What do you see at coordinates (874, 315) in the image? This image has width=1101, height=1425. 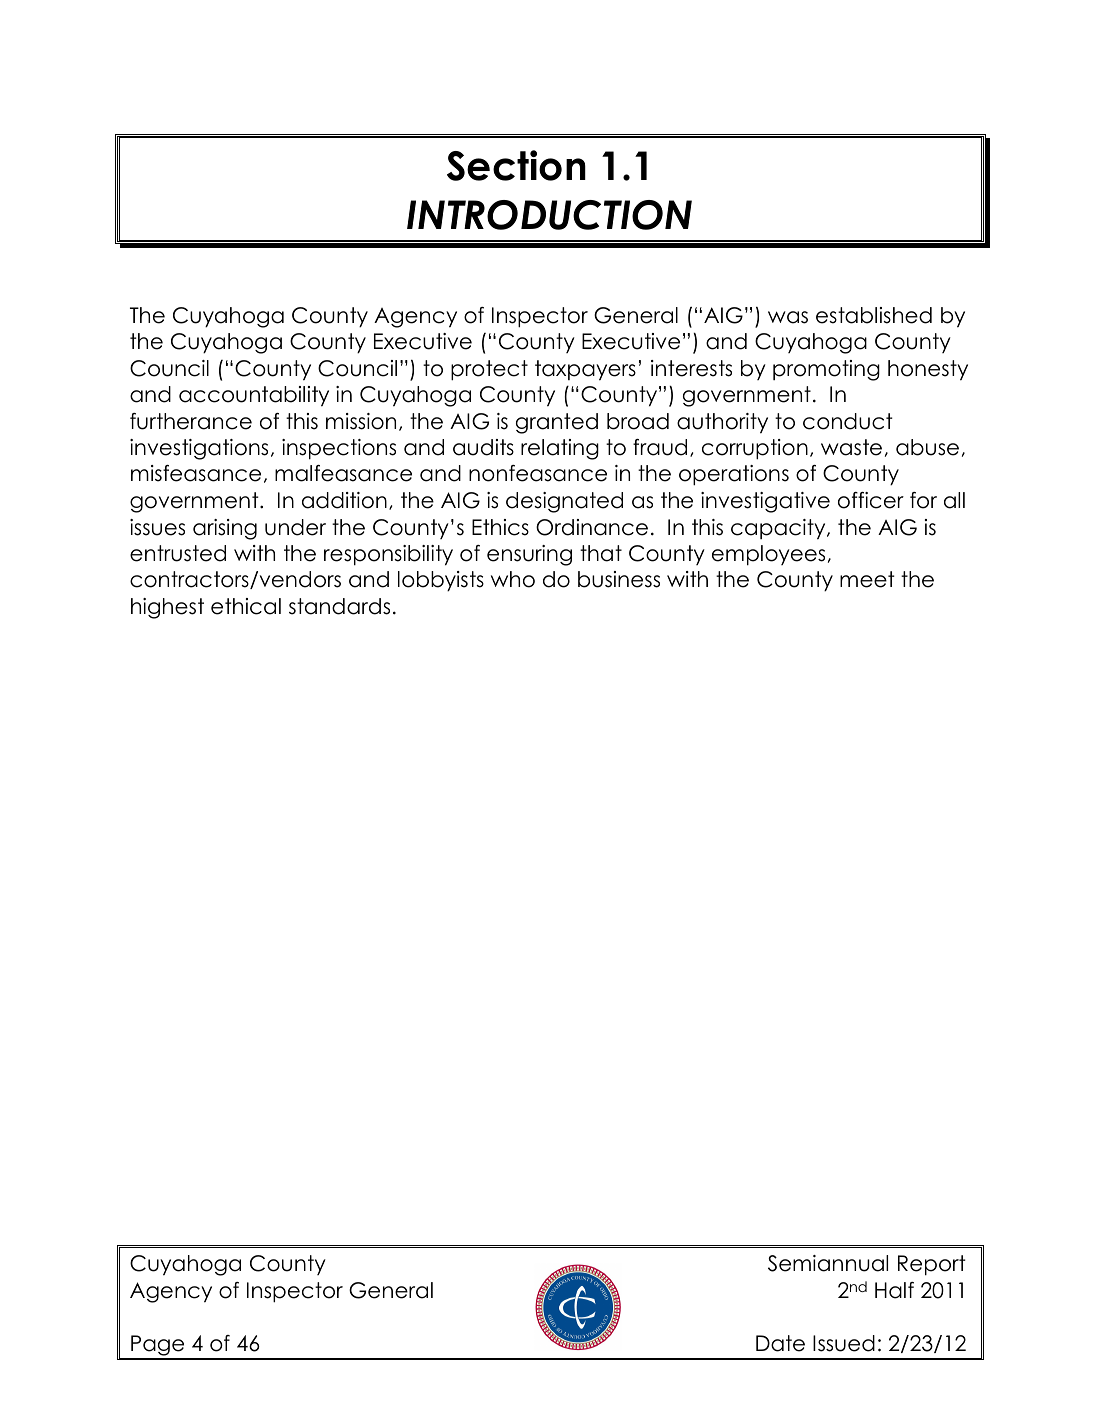 I see `established` at bounding box center [874, 315].
